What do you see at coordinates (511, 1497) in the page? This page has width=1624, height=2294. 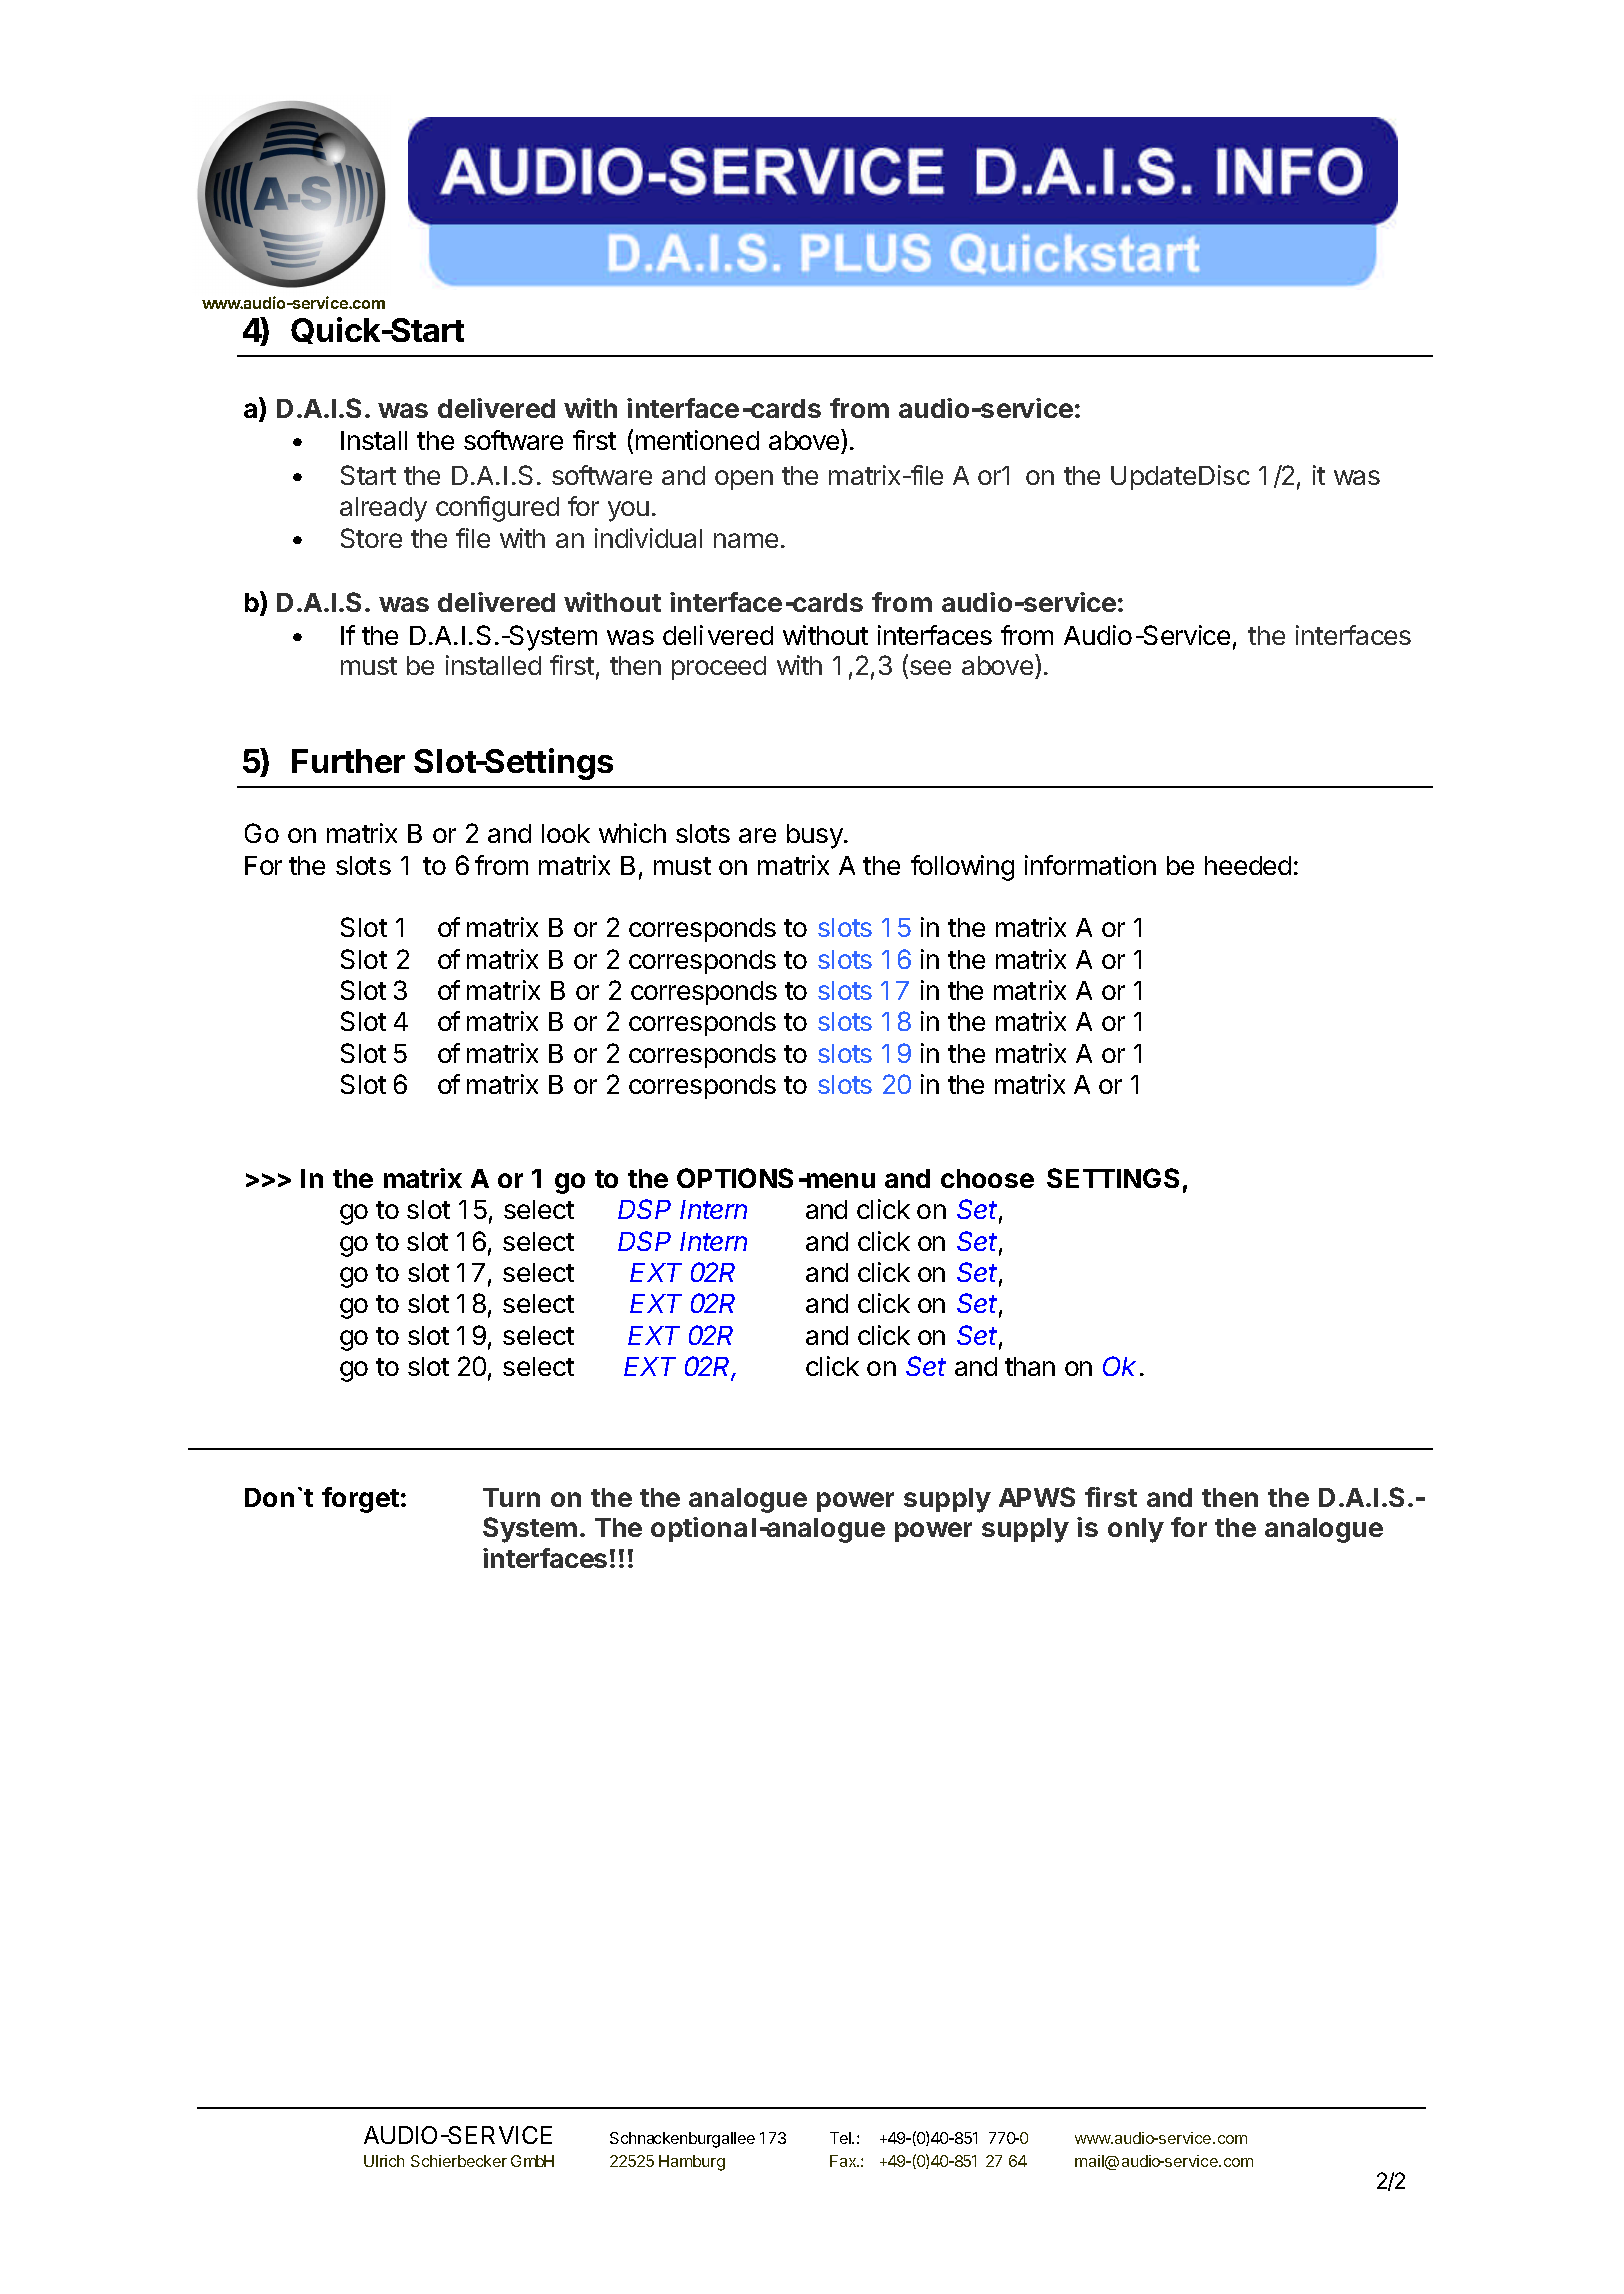 I see `Turn` at bounding box center [511, 1497].
